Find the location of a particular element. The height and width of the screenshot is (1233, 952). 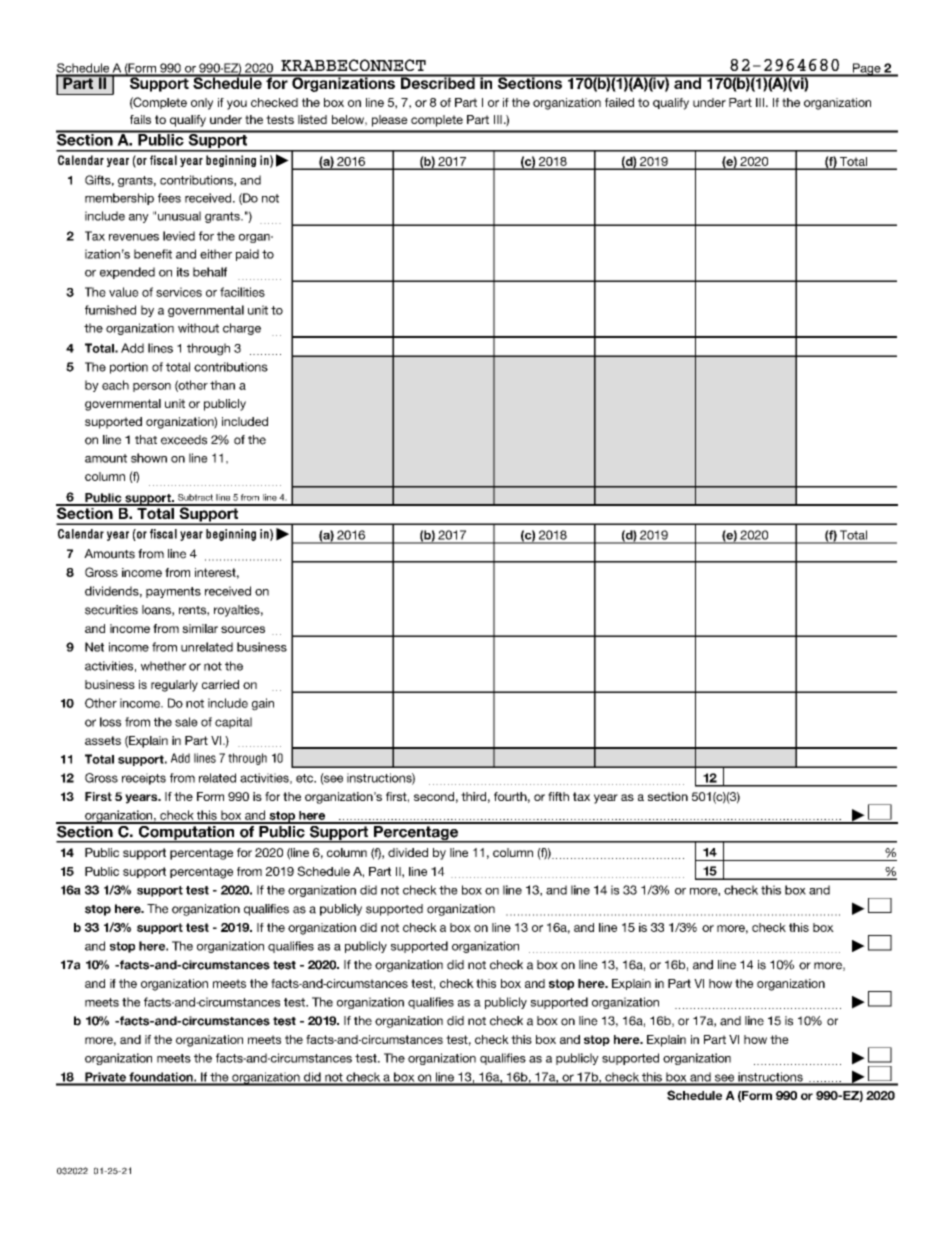

sources is located at coordinates (243, 629).
